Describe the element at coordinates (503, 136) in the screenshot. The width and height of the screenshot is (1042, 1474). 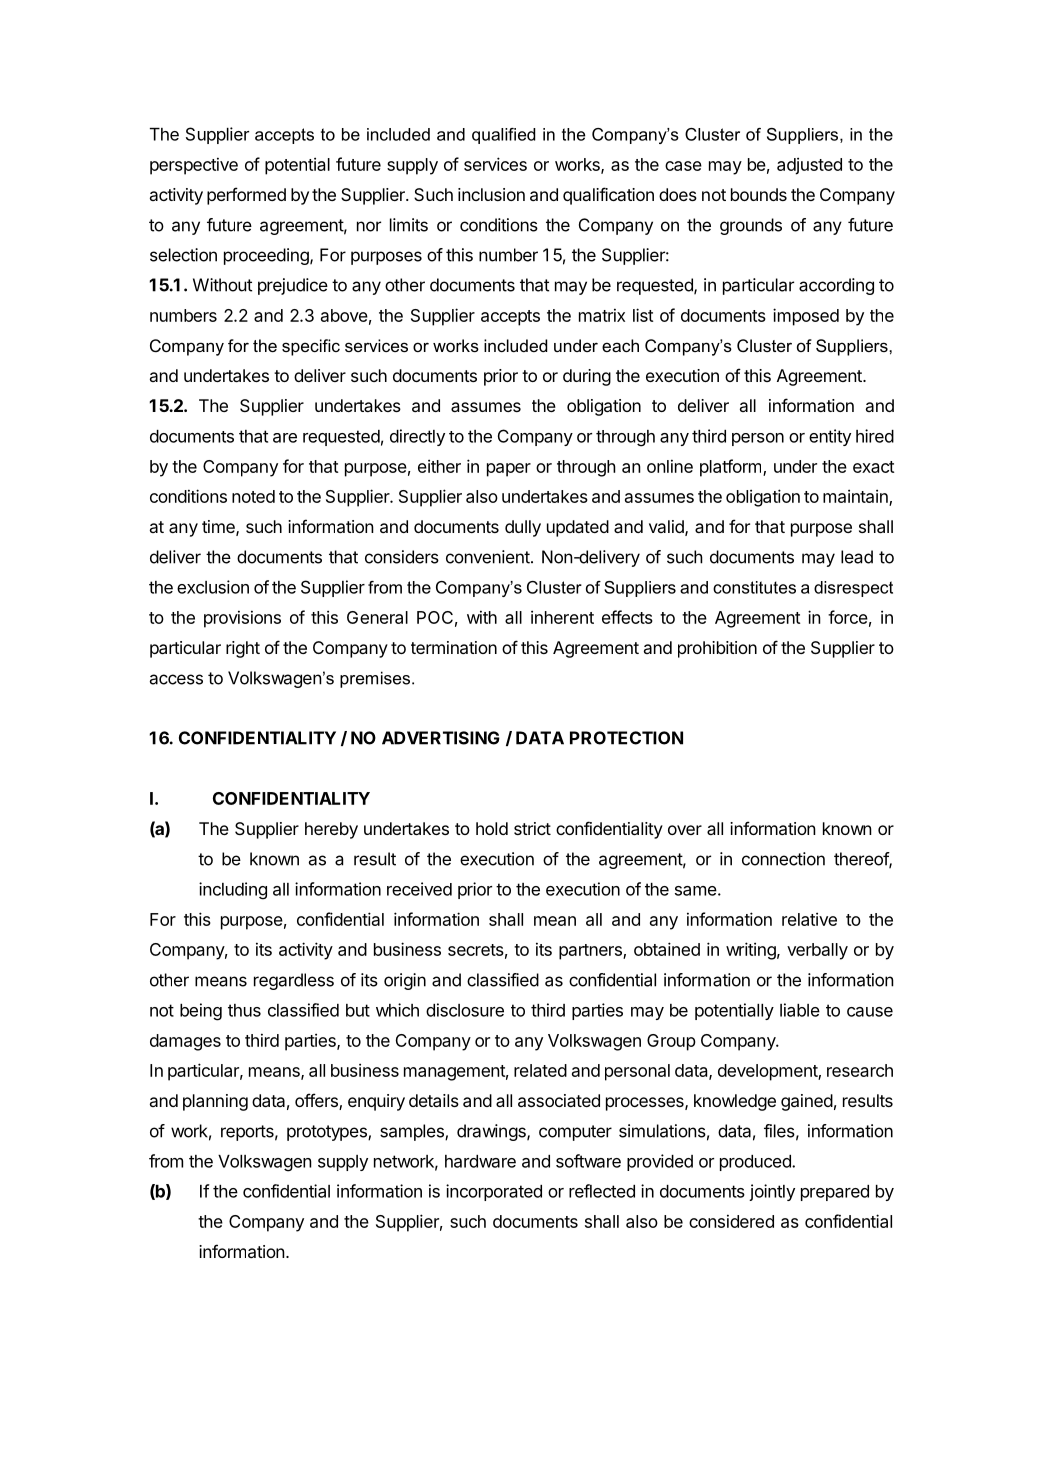
I see `qualified` at that location.
